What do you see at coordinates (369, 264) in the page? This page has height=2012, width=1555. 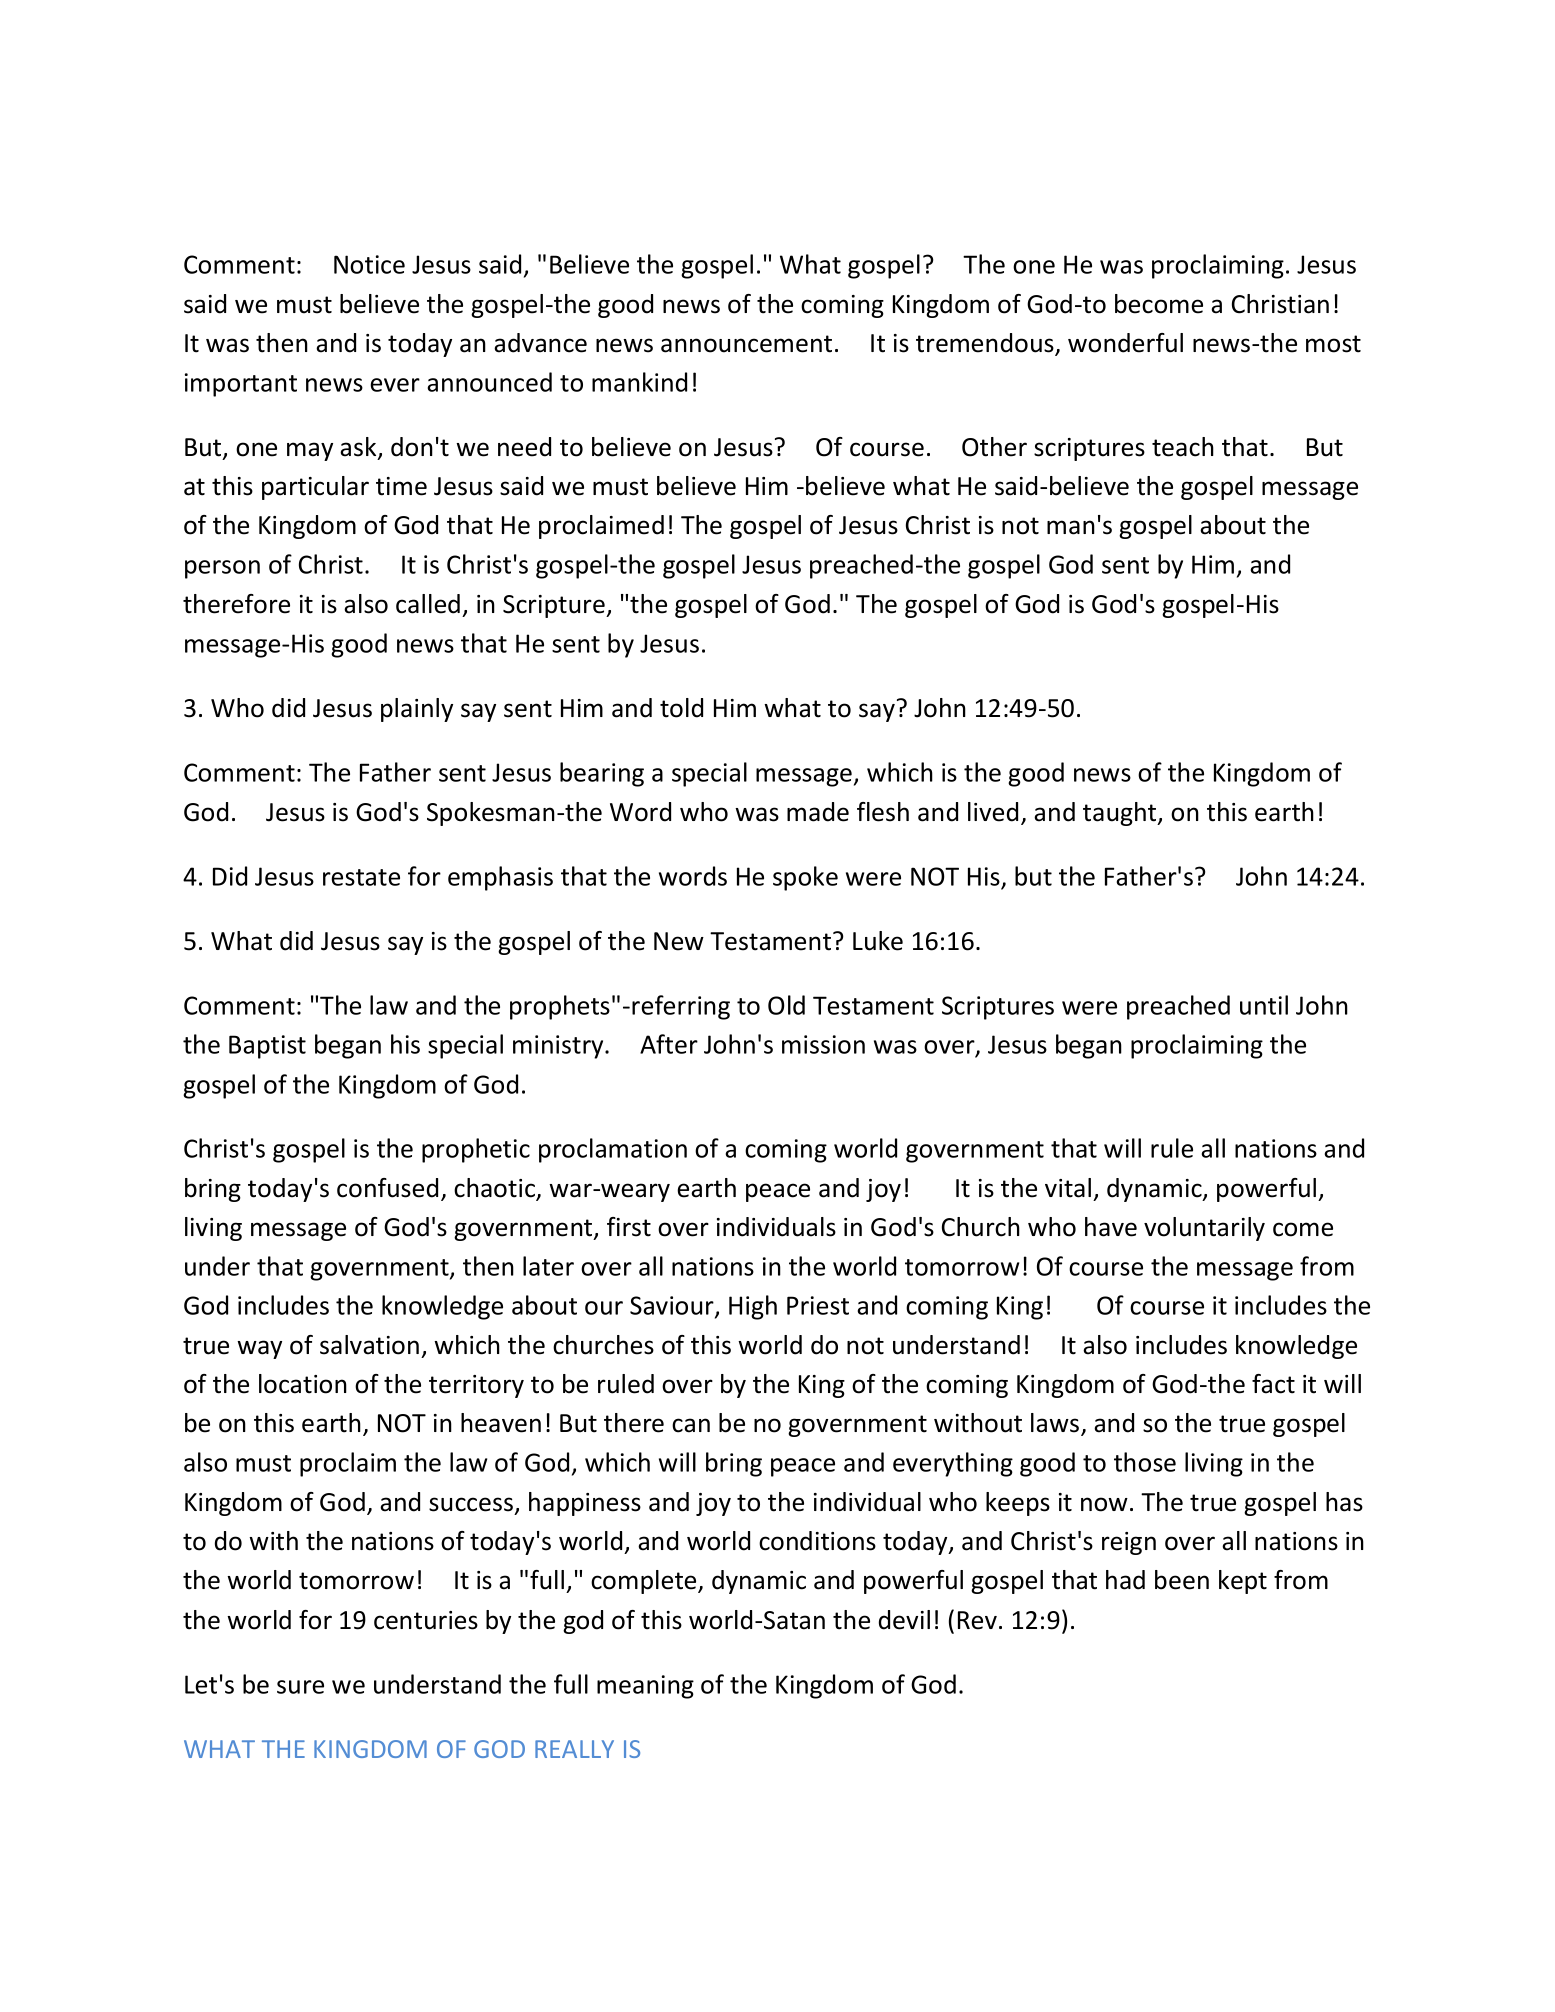 I see `Notice` at bounding box center [369, 264].
